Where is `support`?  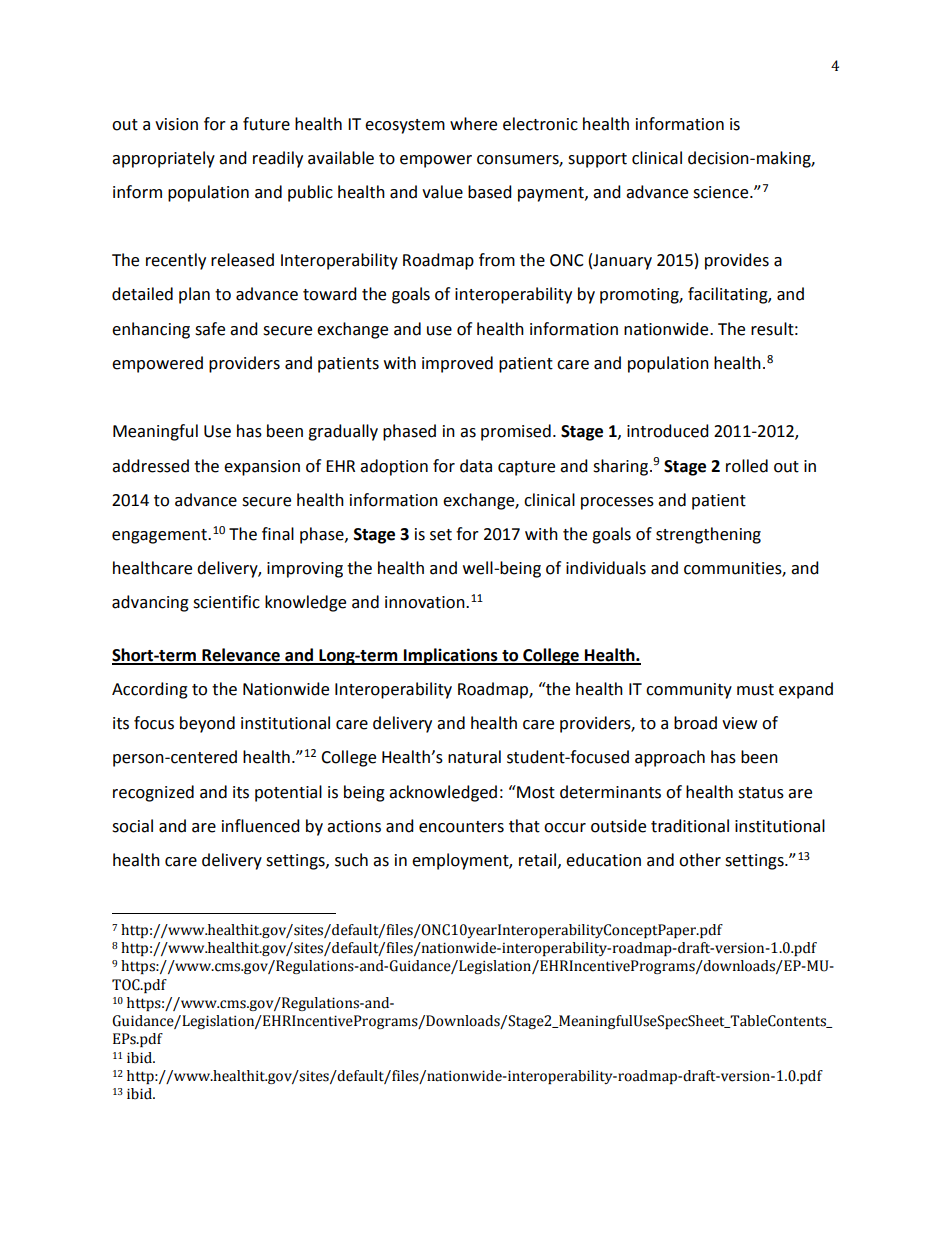 support is located at coordinates (597, 160).
